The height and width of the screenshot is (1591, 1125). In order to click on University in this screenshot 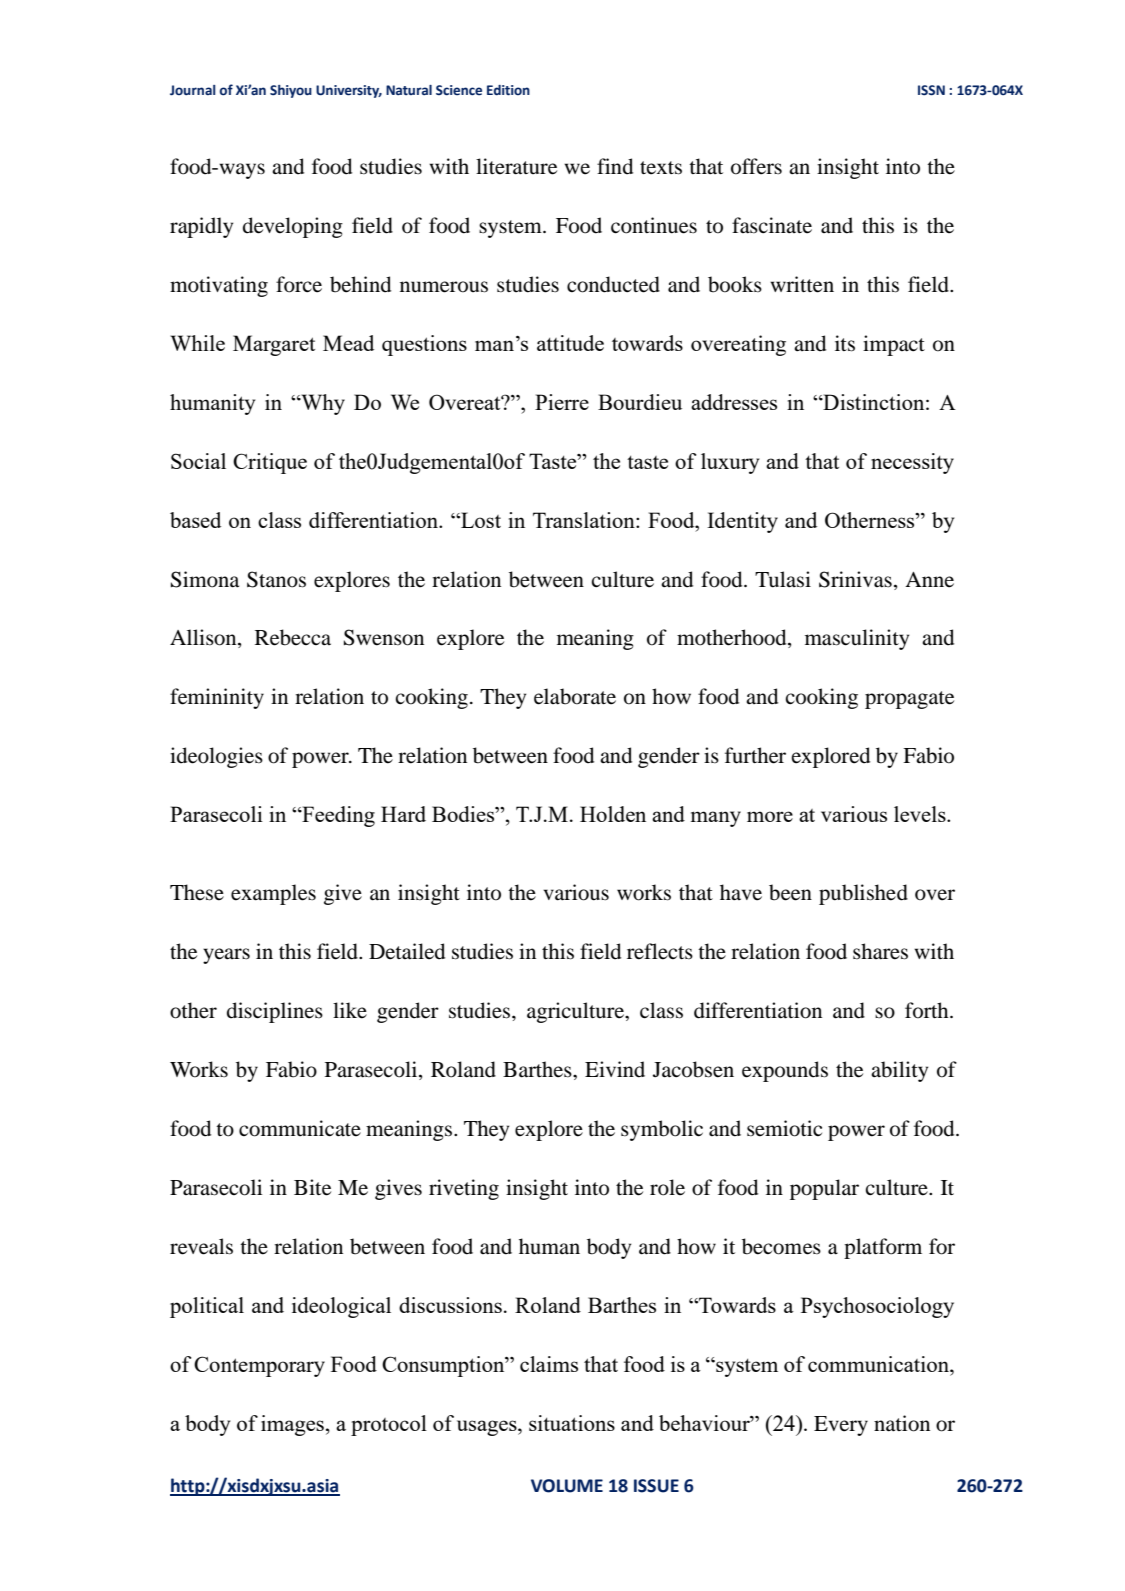, I will do `click(349, 91)`.
